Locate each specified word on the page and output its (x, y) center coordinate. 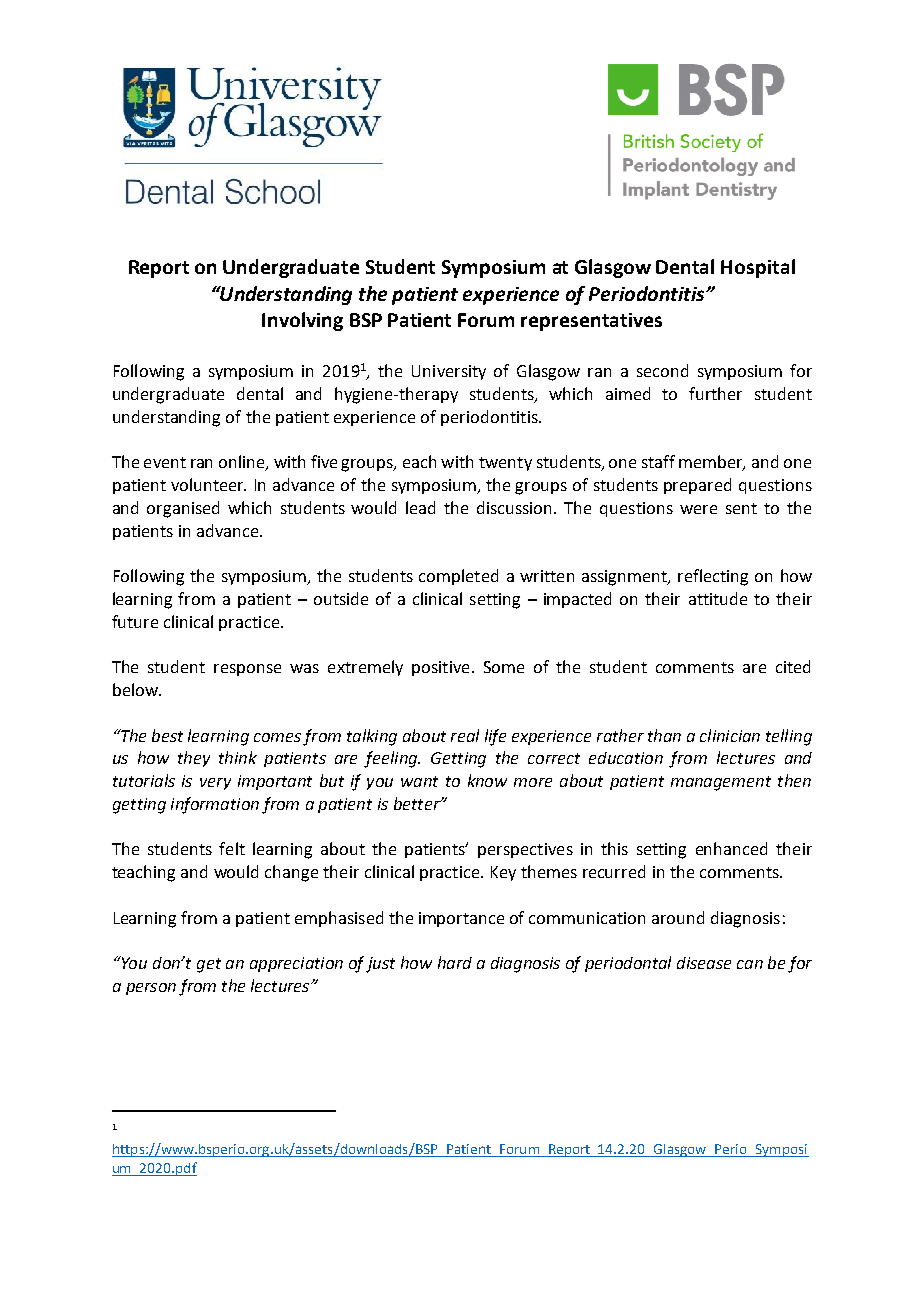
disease (704, 963)
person (151, 989)
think (238, 757)
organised (183, 509)
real (465, 735)
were (698, 509)
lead (420, 507)
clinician (730, 735)
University (449, 372)
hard (455, 962)
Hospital (758, 268)
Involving (302, 321)
